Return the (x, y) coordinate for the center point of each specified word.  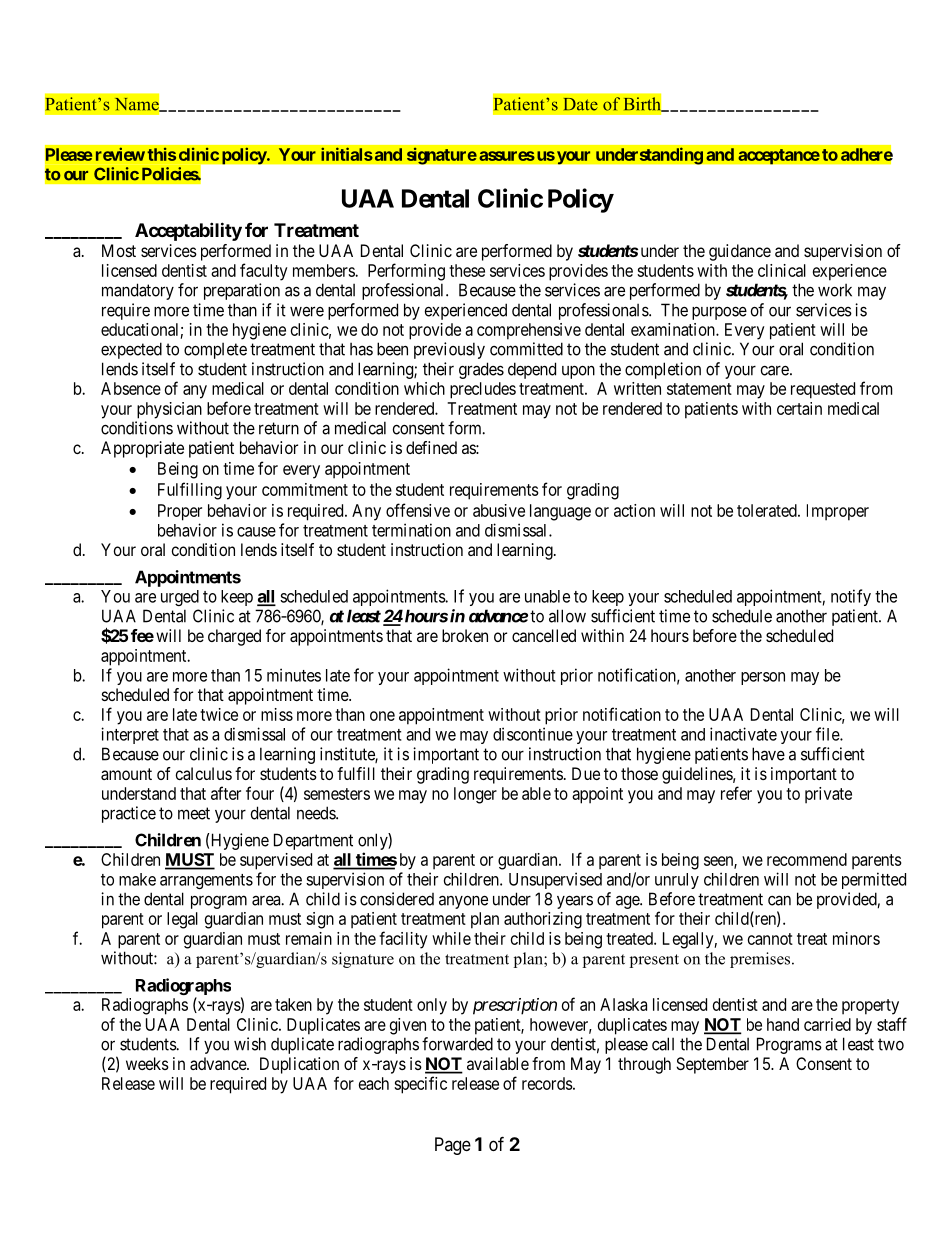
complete (215, 351)
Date (581, 104)
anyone (463, 902)
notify (851, 597)
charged (234, 637)
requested (823, 390)
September (712, 1065)
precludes (483, 390)
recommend (807, 859)
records (547, 1083)
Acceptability (188, 231)
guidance (740, 252)
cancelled (544, 635)
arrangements (206, 881)
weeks (147, 1063)
